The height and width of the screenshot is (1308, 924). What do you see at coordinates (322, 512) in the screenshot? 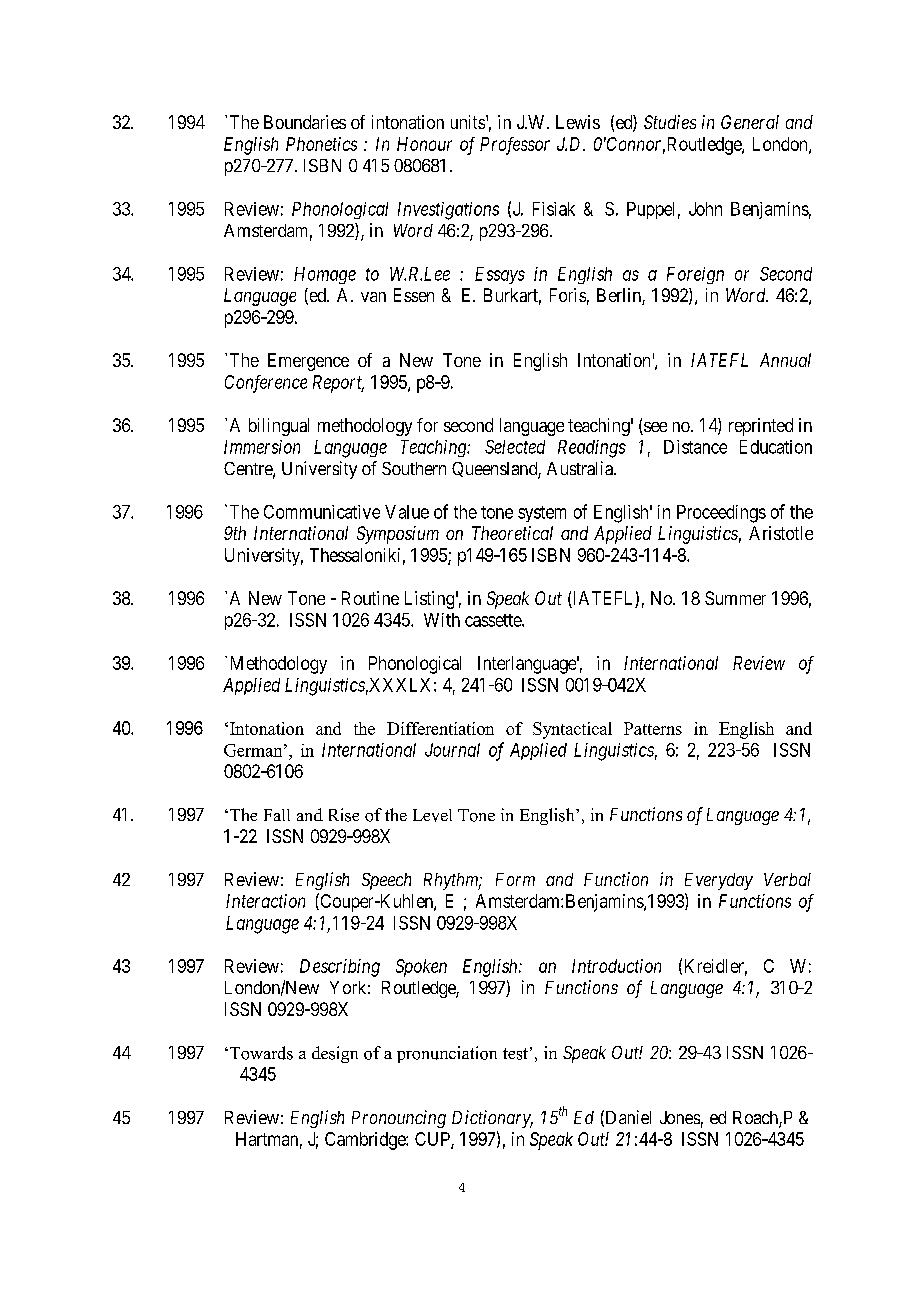
I see `Communicative` at bounding box center [322, 512].
